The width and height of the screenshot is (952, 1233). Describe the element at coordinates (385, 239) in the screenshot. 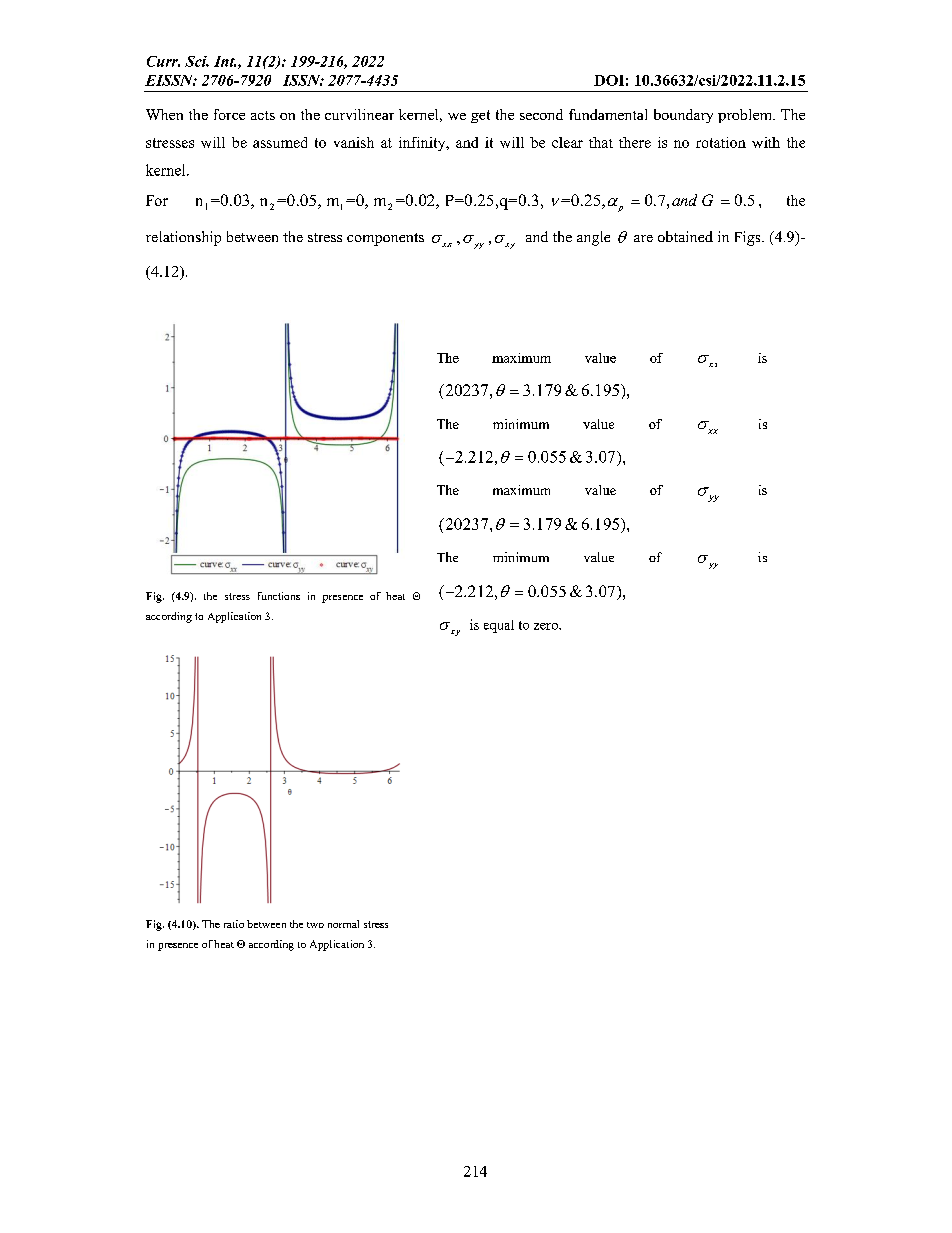

I see `components` at that location.
